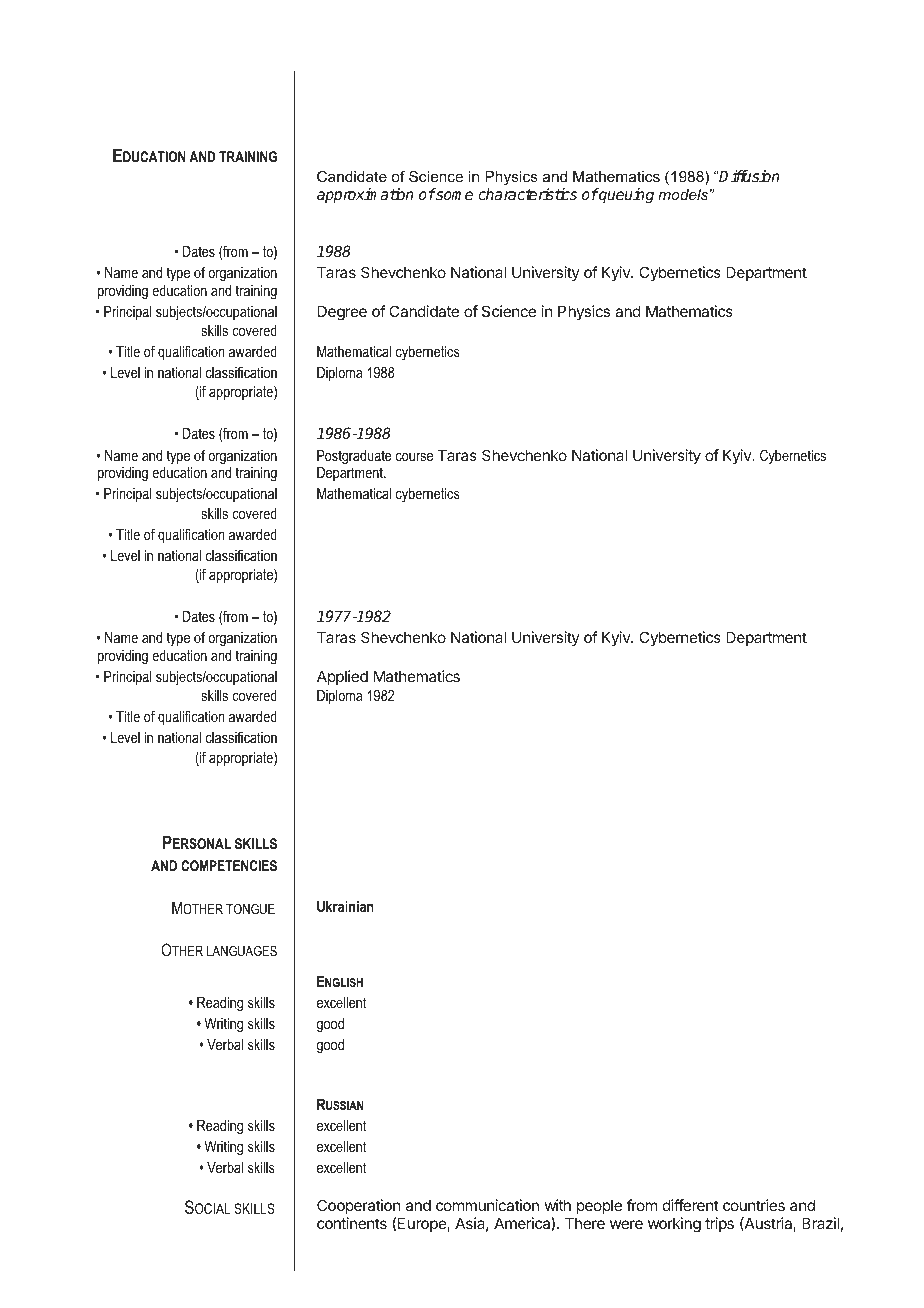 This image has width=924, height=1308. I want to click on Applied, so click(342, 677).
